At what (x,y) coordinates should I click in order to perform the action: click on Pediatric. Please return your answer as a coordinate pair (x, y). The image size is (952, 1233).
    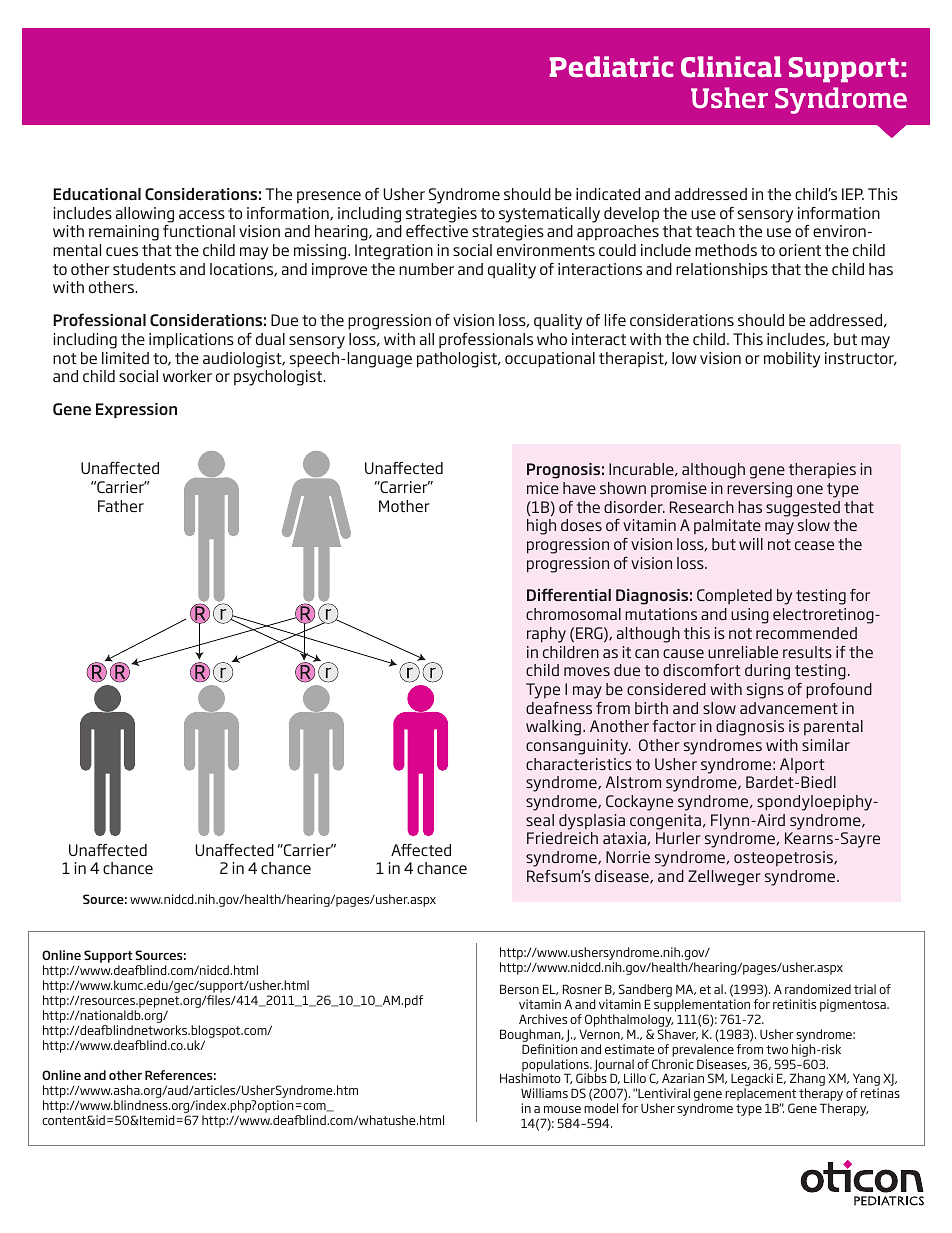
    Looking at the image, I should click on (611, 66).
